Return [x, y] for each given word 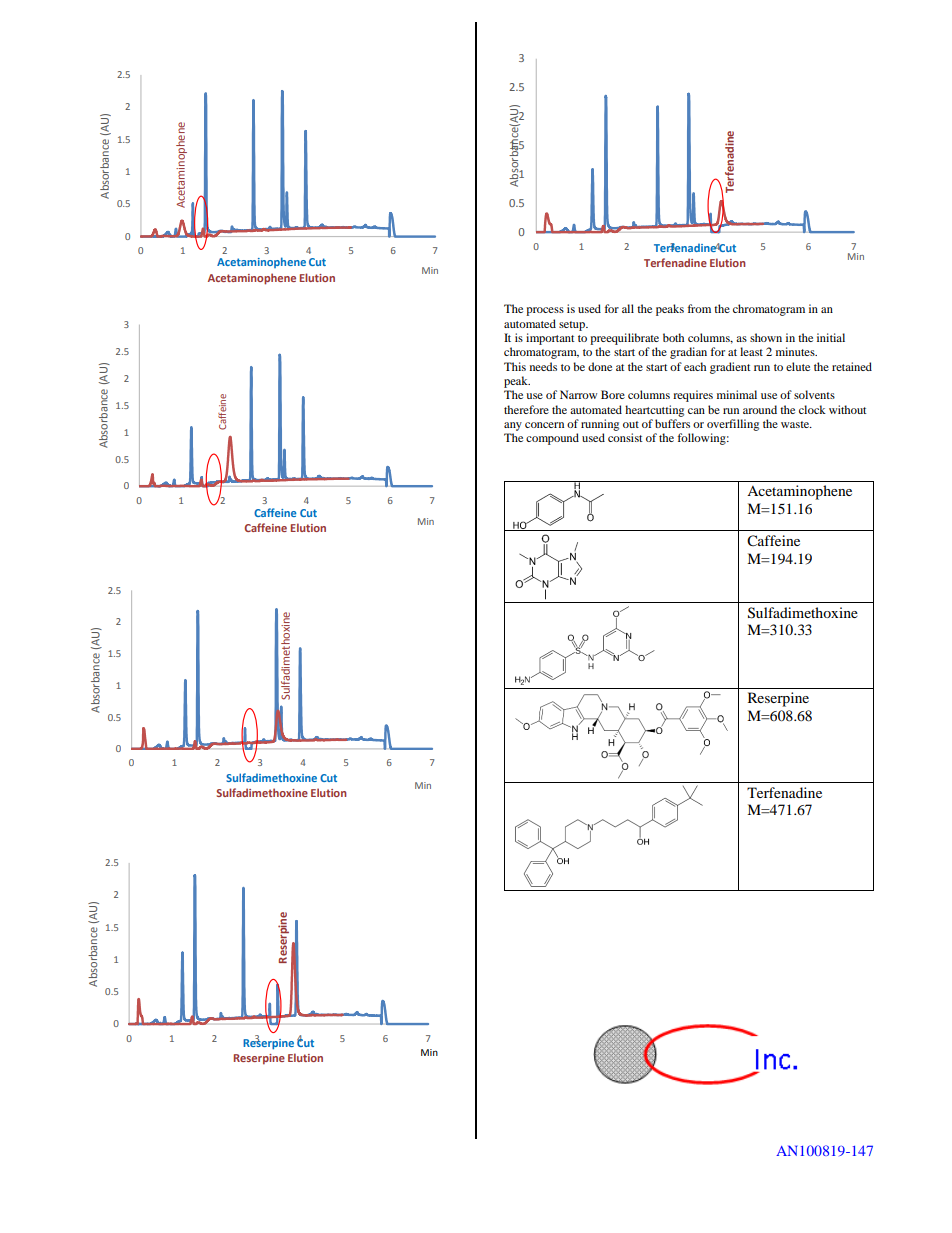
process [545, 311]
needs [543, 366]
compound [552, 439]
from [699, 308]
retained [852, 366]
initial [831, 337]
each [695, 366]
